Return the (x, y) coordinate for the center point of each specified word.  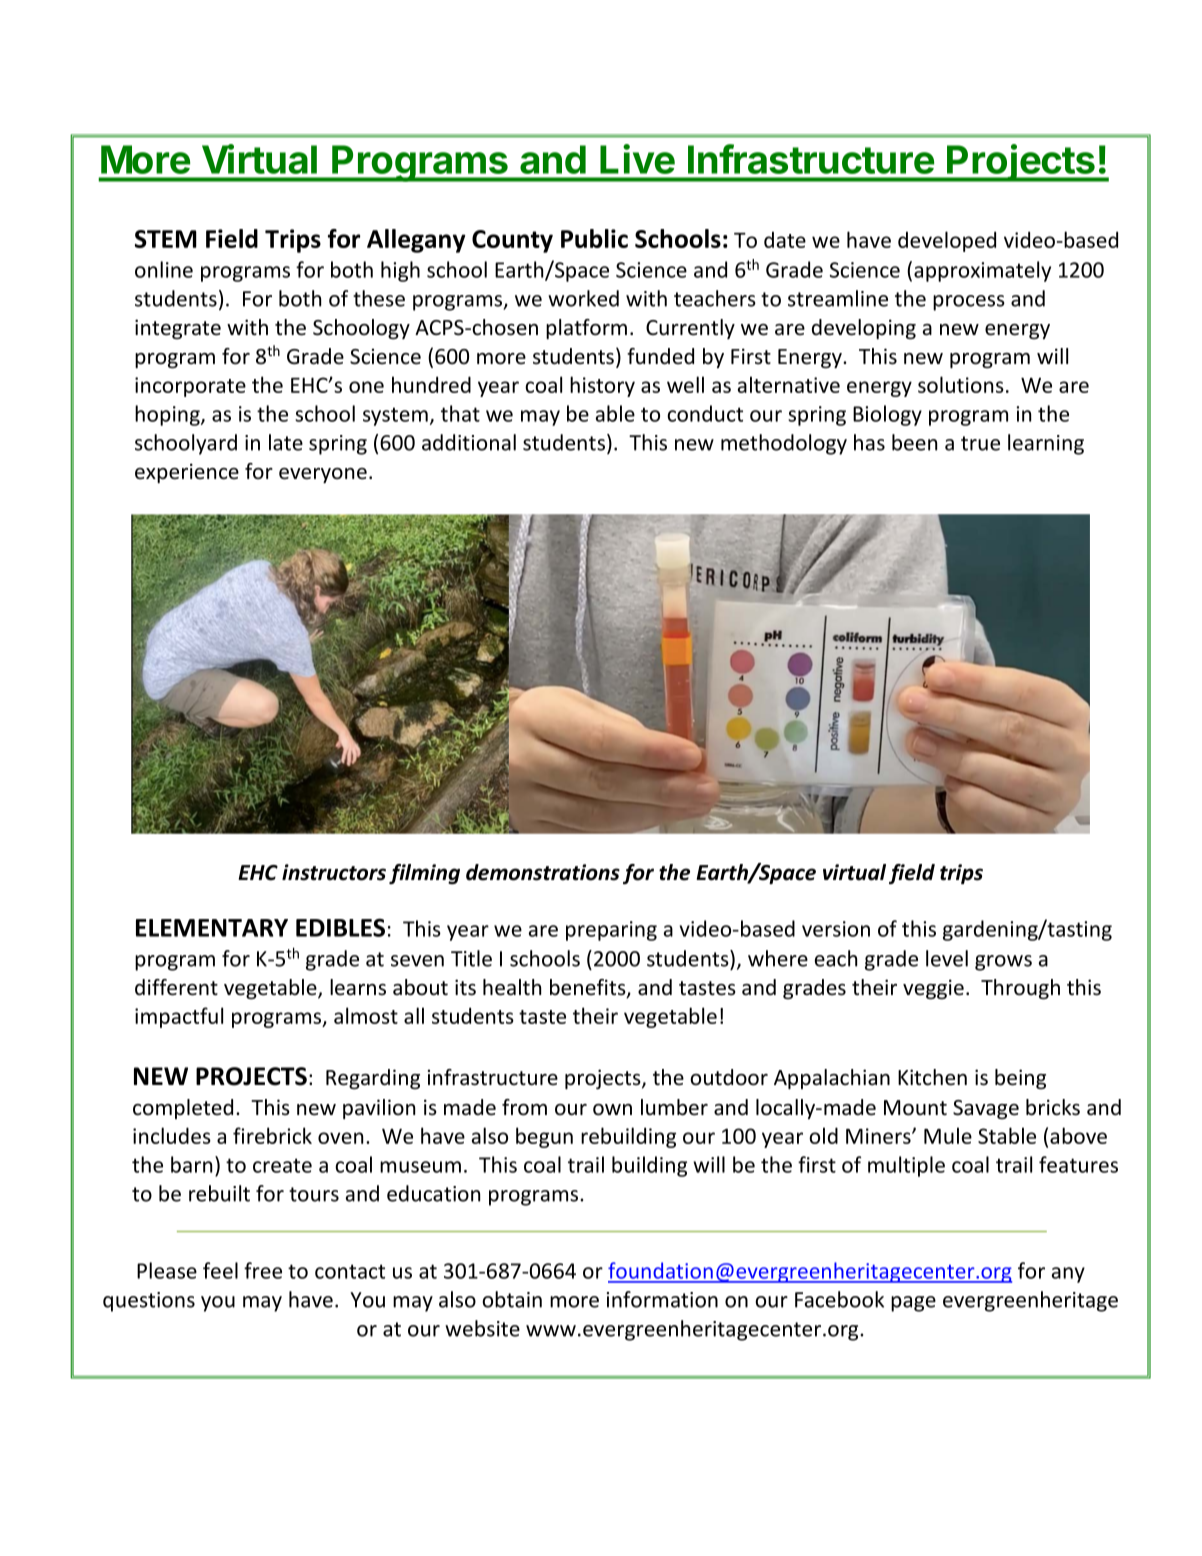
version (836, 929)
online (164, 269)
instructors (334, 872)
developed (947, 241)
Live (637, 159)
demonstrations (543, 872)
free (263, 1270)
